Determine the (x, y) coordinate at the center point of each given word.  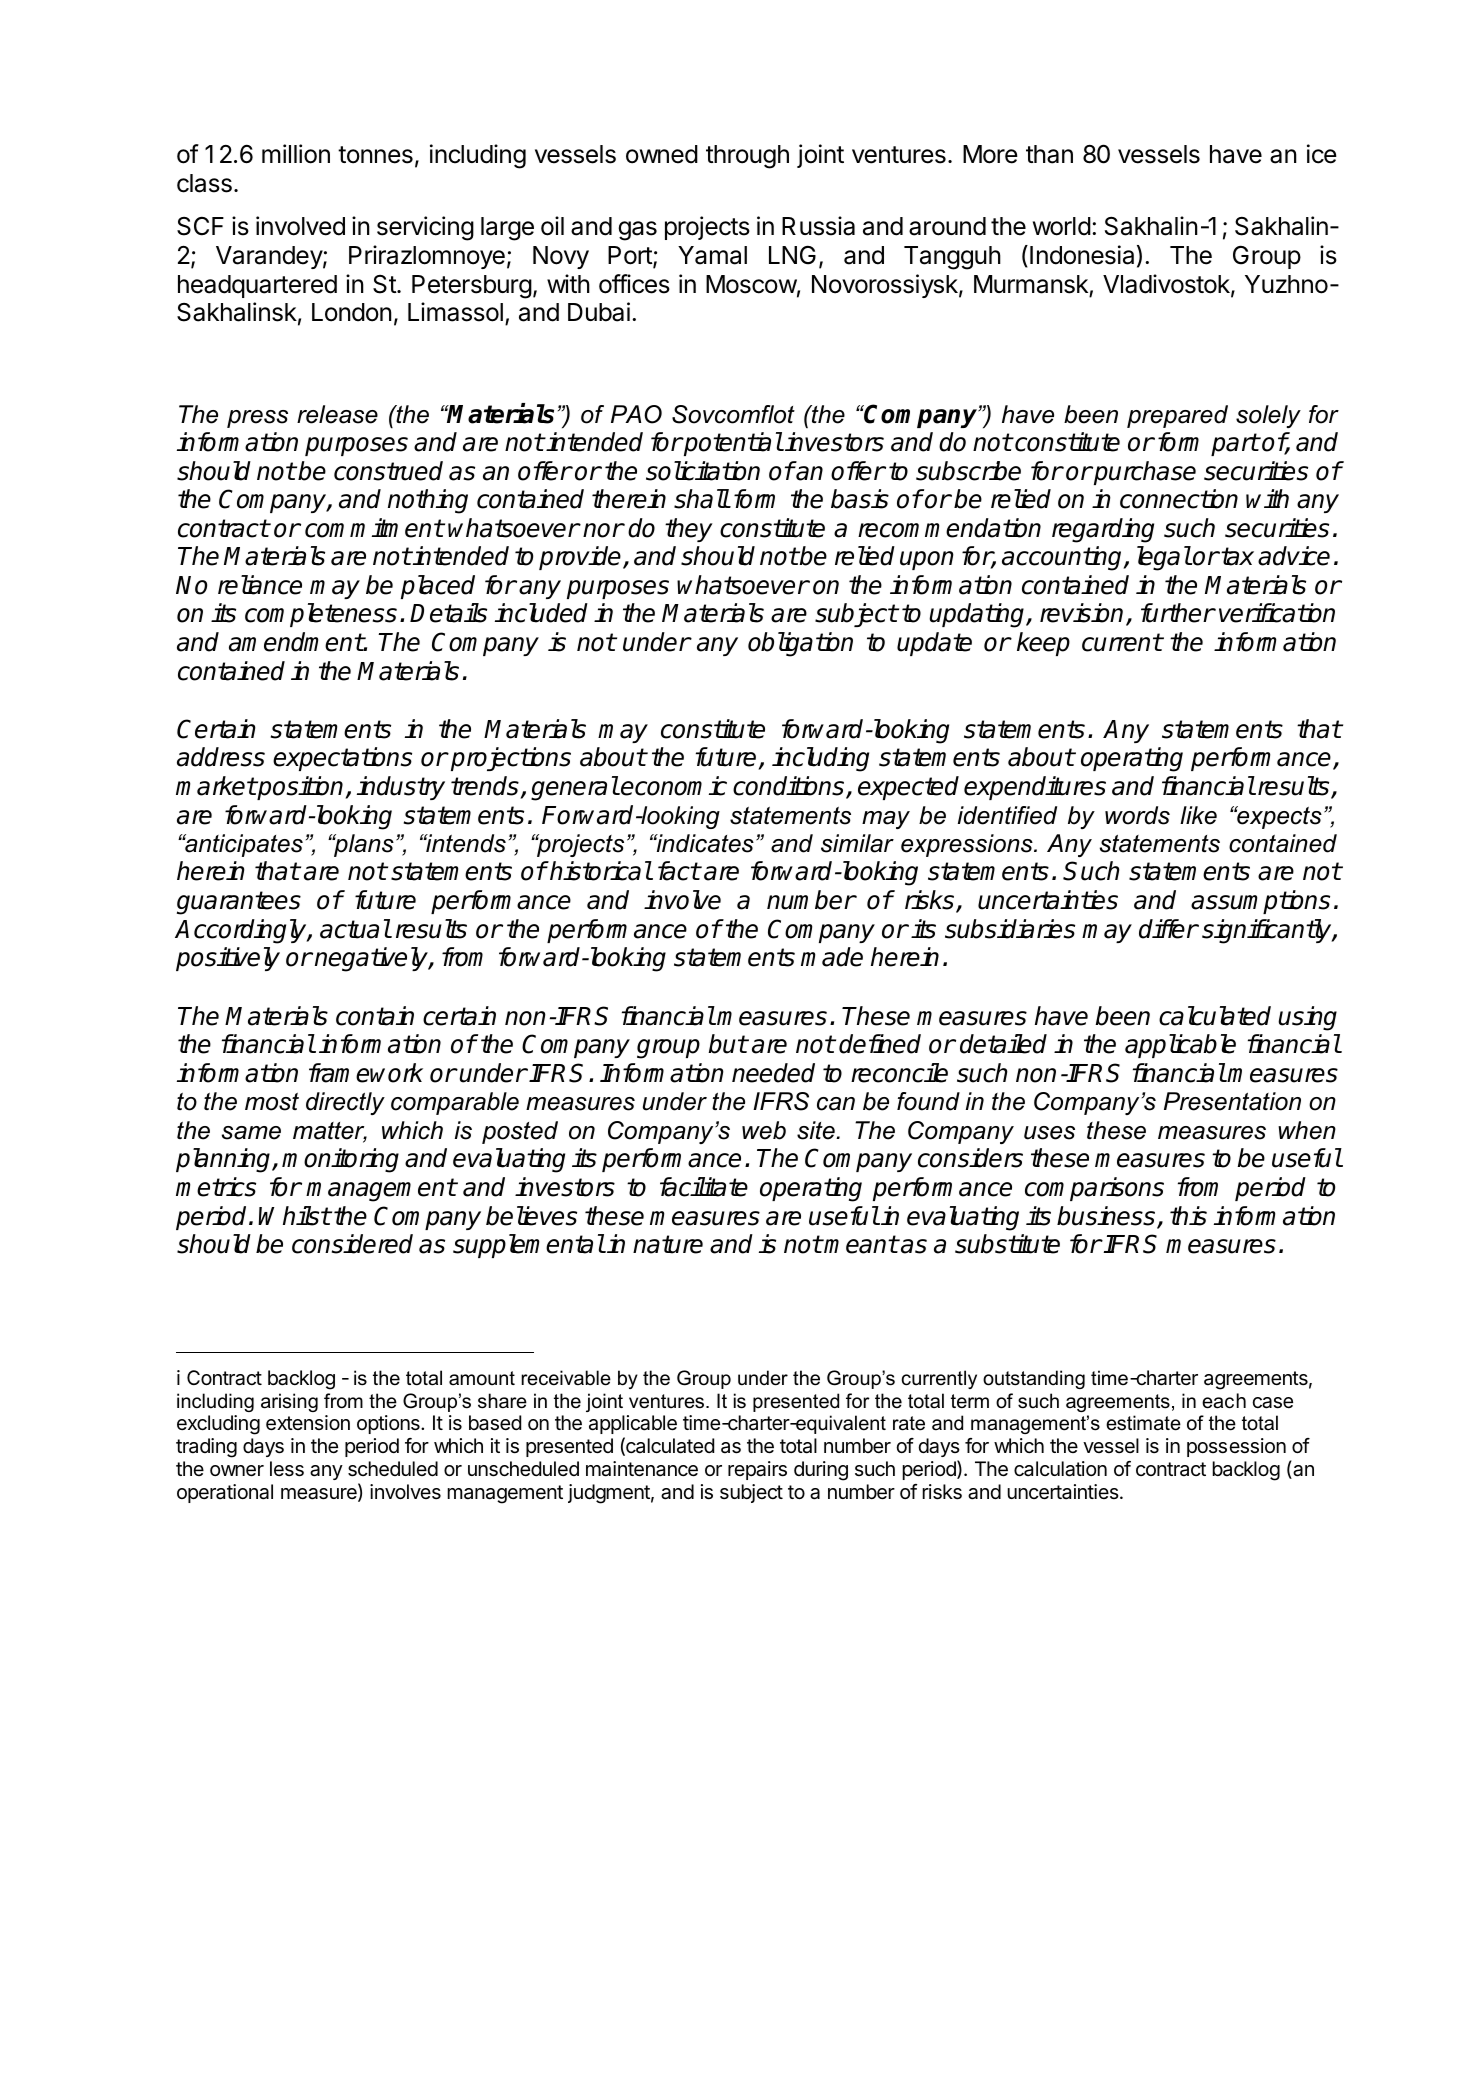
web (764, 1130)
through (747, 157)
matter (330, 1132)
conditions (790, 787)
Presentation (1232, 1101)
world (1062, 226)
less (287, 1469)
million (296, 154)
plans (363, 845)
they (689, 530)
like (1198, 815)
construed (388, 471)
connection (1179, 499)
